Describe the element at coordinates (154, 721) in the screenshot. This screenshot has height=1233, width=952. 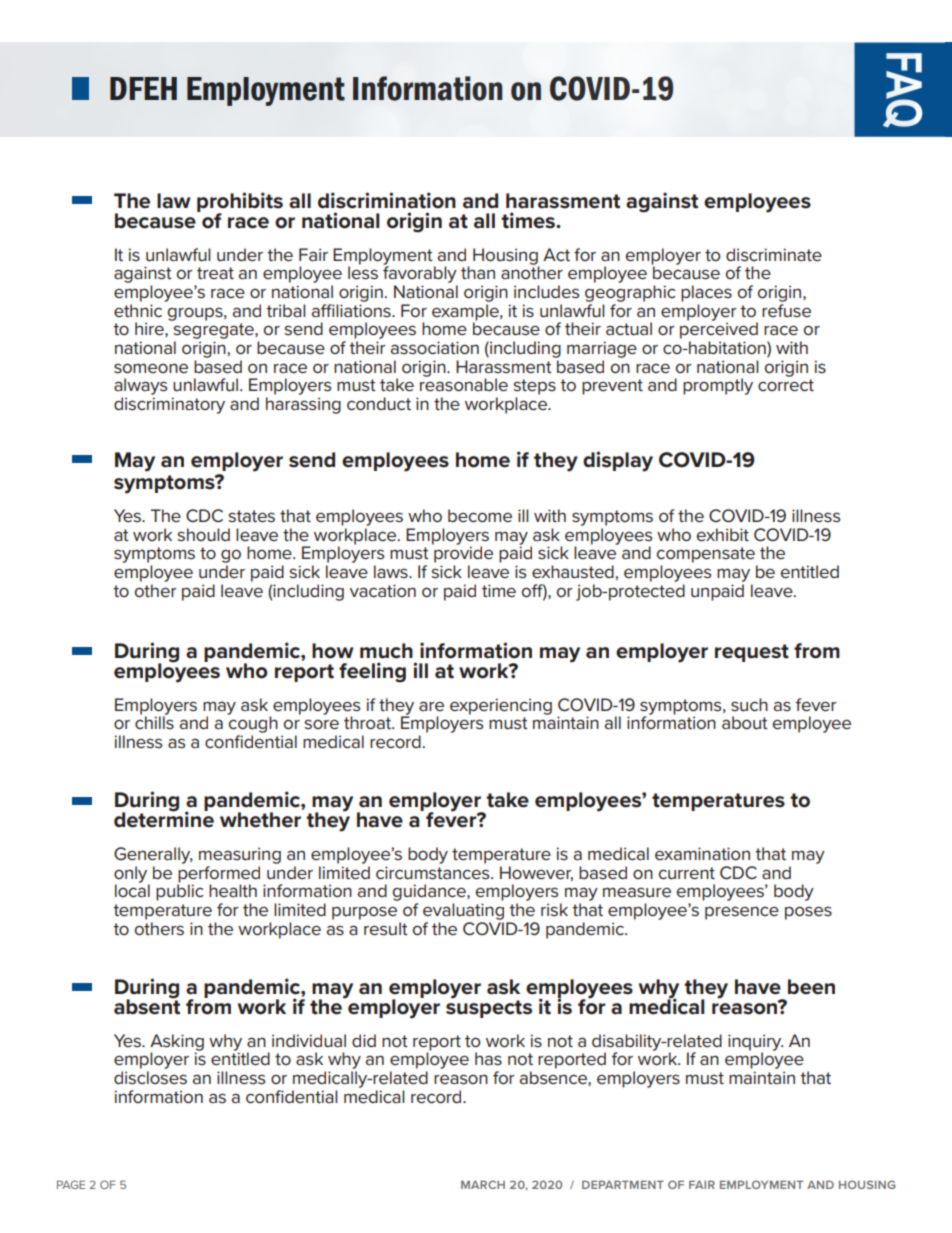
I see `chills` at that location.
